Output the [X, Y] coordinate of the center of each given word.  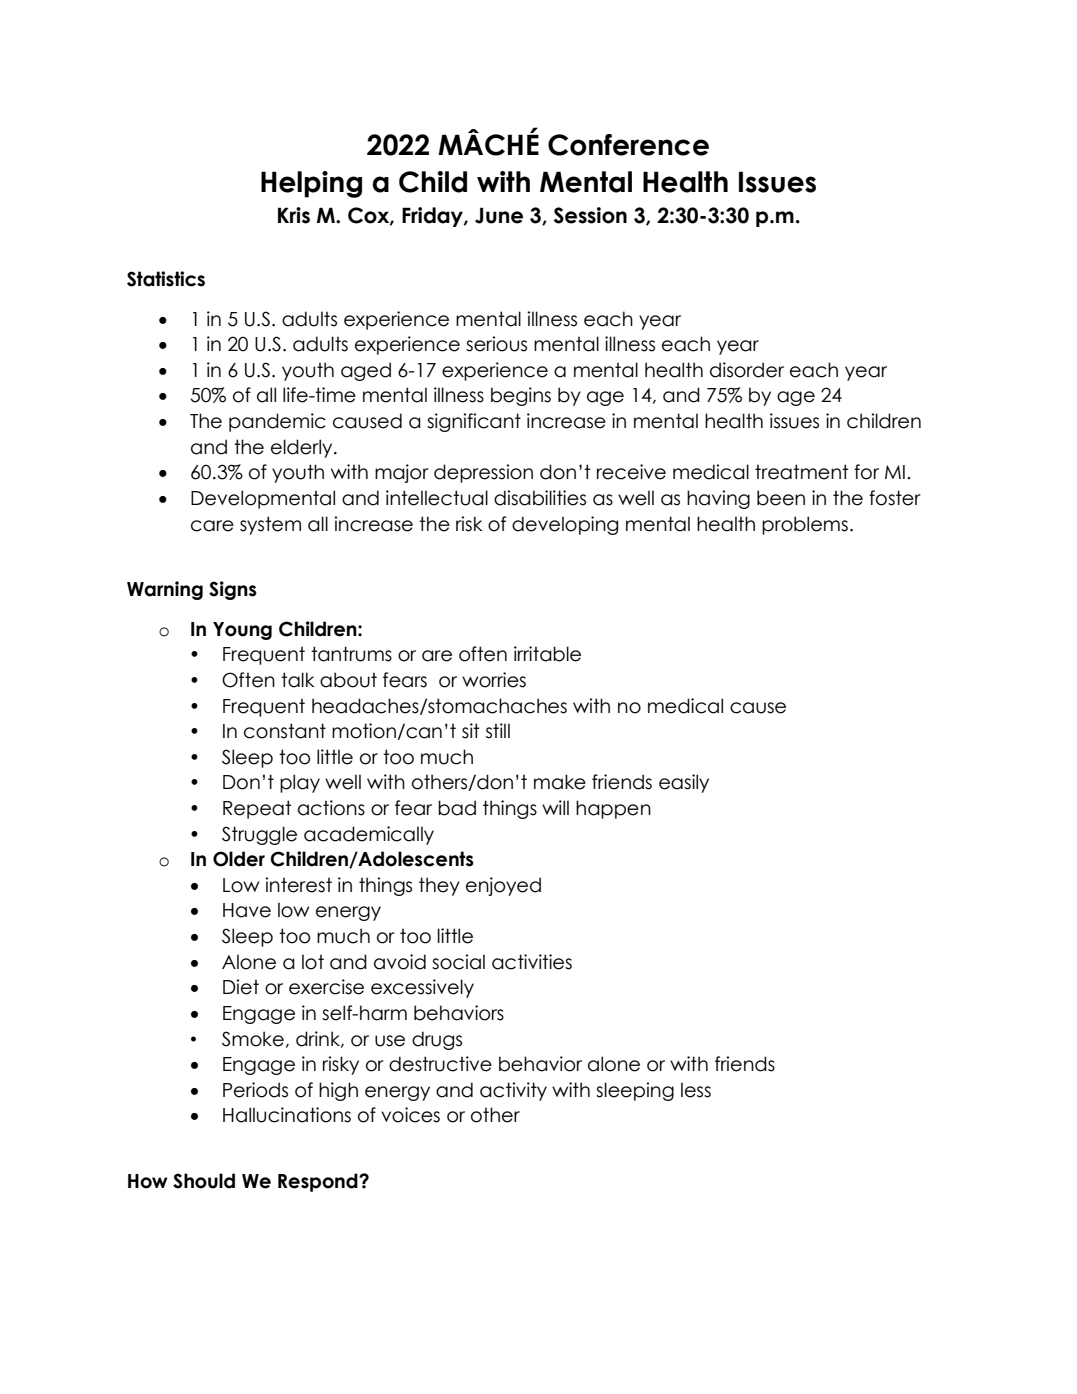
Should [204, 1181]
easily [684, 783]
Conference [628, 145]
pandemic [277, 422]
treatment [801, 472]
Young [242, 631]
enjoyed [503, 886]
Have [247, 910]
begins [521, 396]
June [499, 215]
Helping [311, 184]
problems [805, 525]
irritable [547, 654]
